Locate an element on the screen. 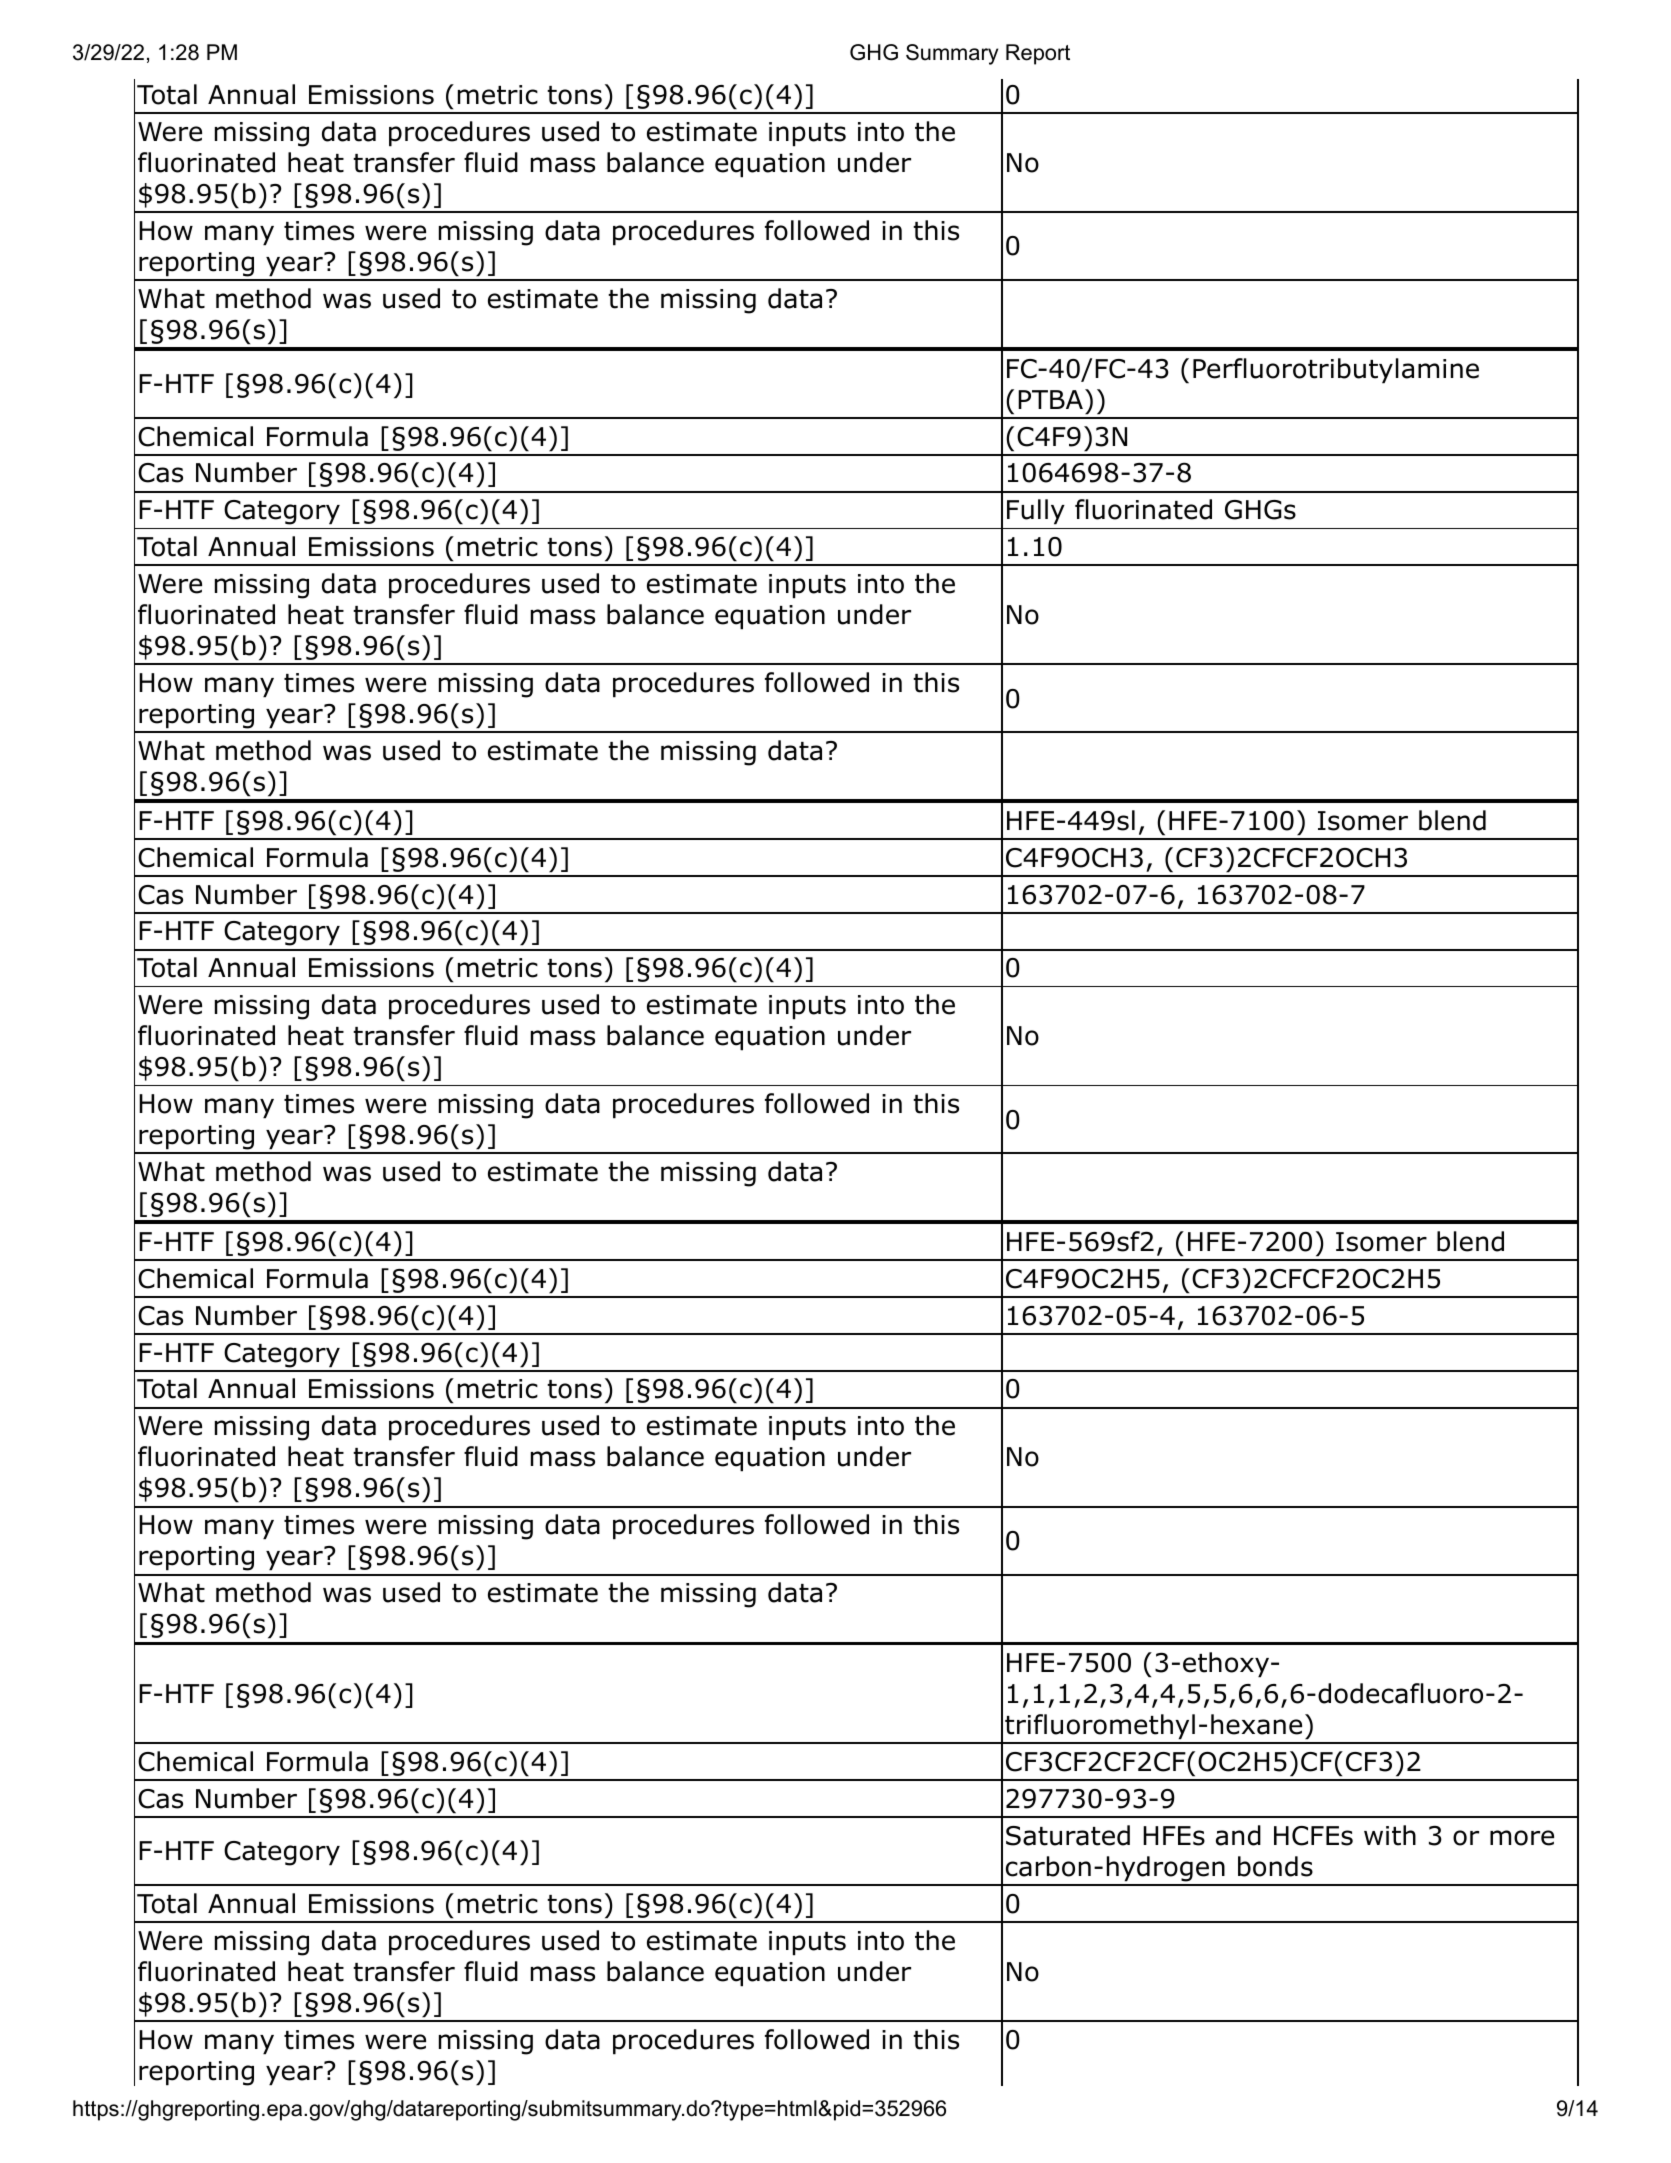  Saturated is located at coordinates (1068, 1835).
